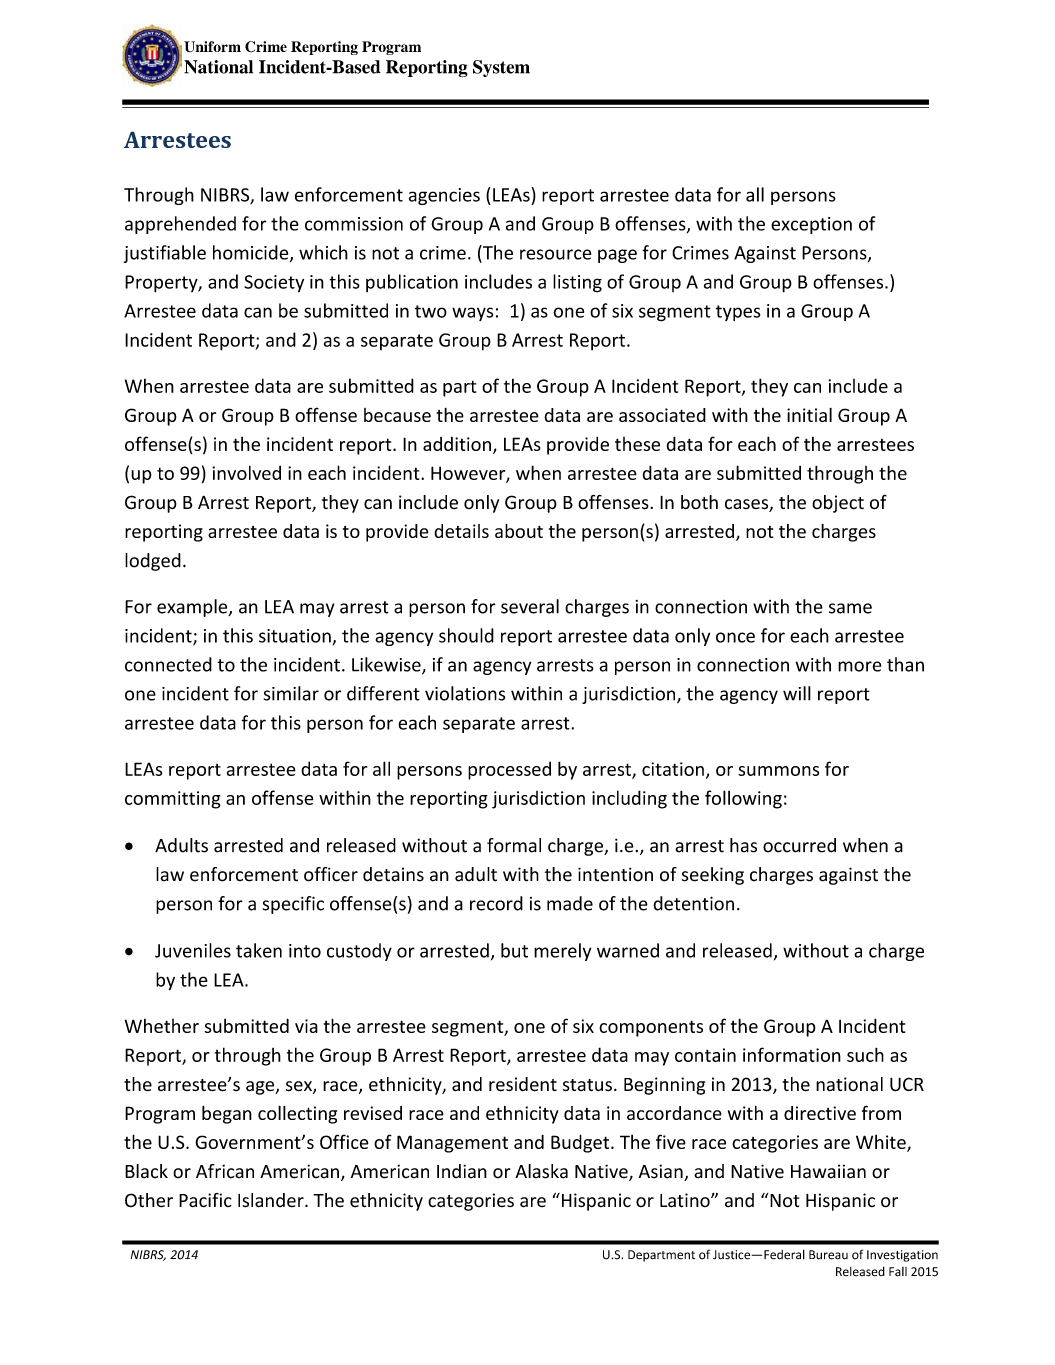 The height and width of the screenshot is (1365, 1055). Describe the element at coordinates (860, 666) in the screenshot. I see `more` at that location.
